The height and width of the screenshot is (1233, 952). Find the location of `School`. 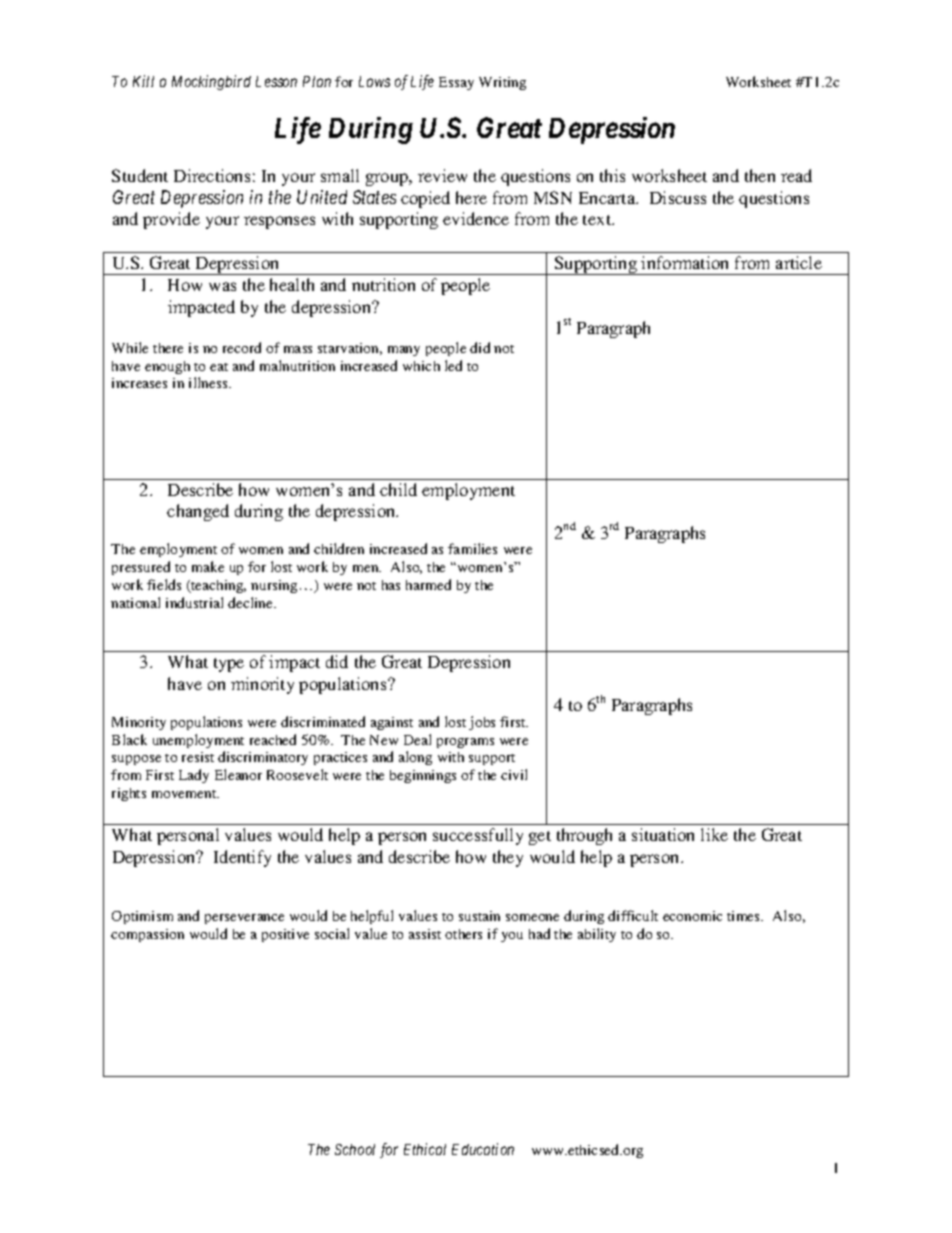

School is located at coordinates (355, 1149).
